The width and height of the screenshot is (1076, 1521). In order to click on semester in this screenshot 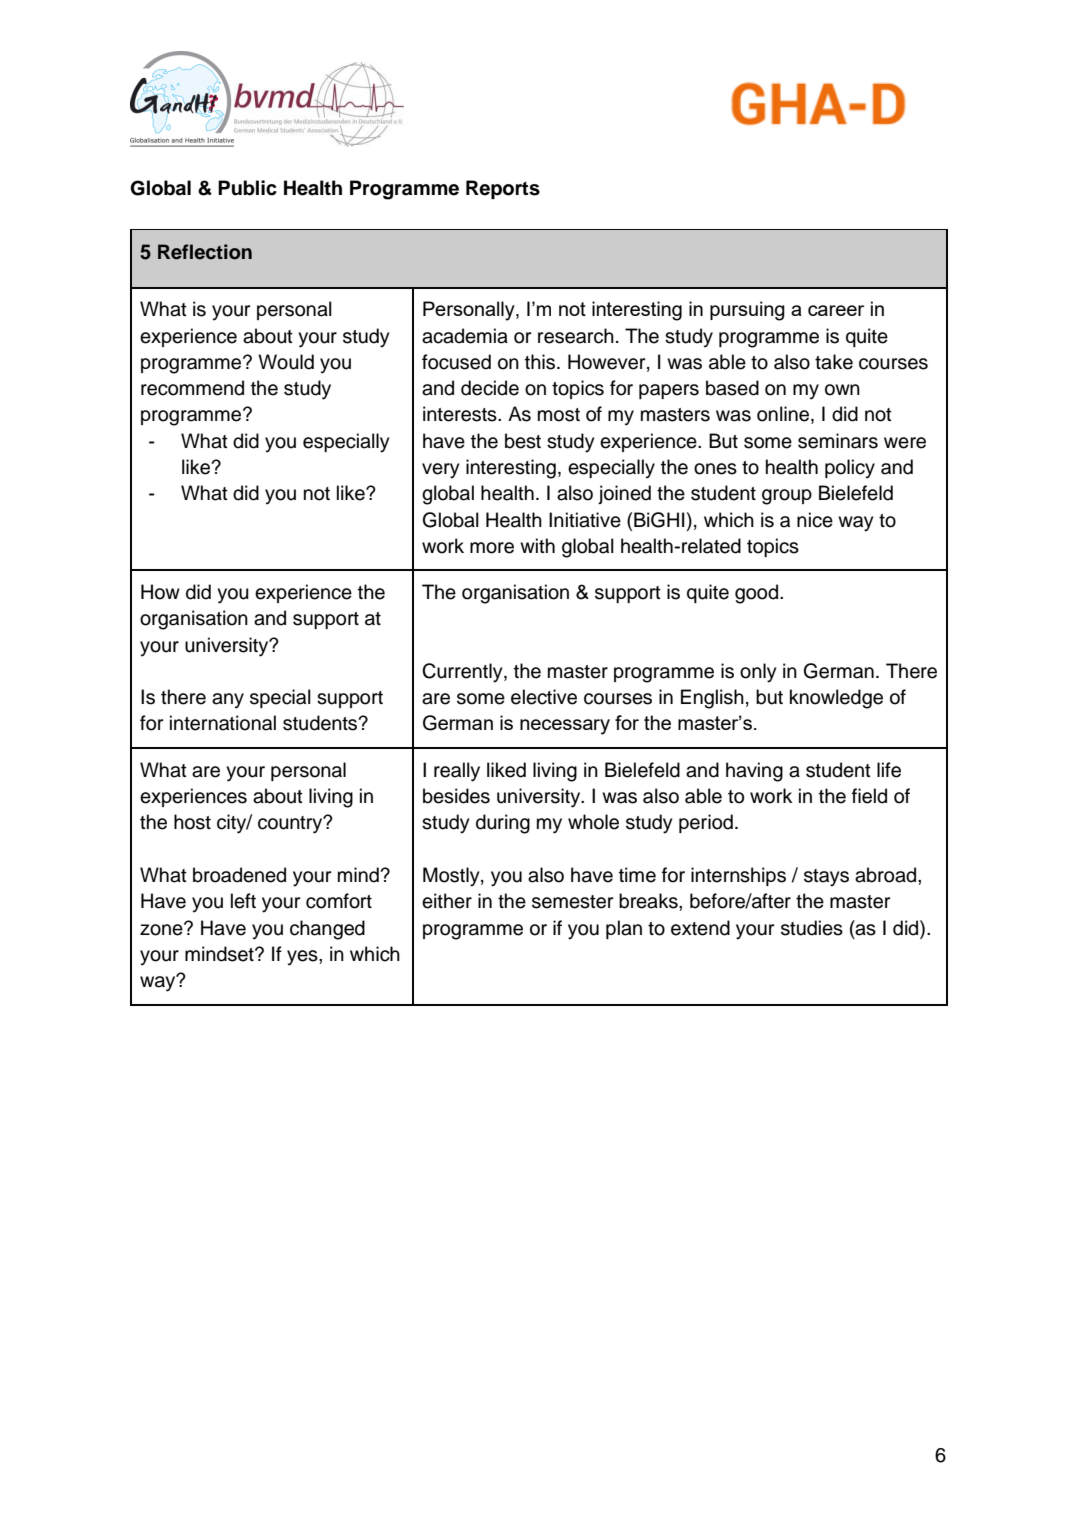, I will do `click(572, 902)`.
